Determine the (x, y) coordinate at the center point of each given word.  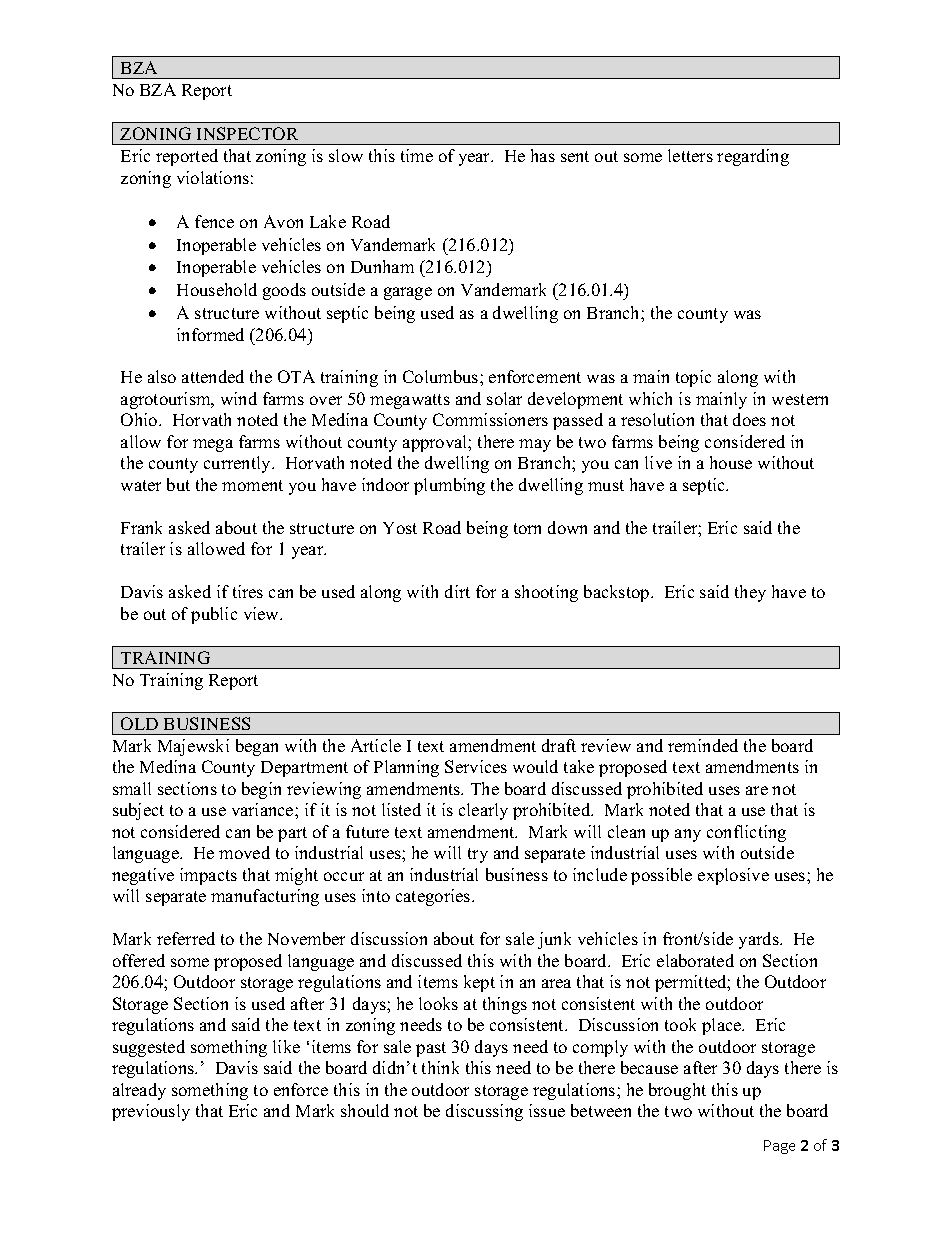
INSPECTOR (247, 133)
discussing (484, 1112)
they (750, 593)
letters (690, 155)
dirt (457, 591)
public (214, 615)
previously (151, 1112)
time (417, 155)
